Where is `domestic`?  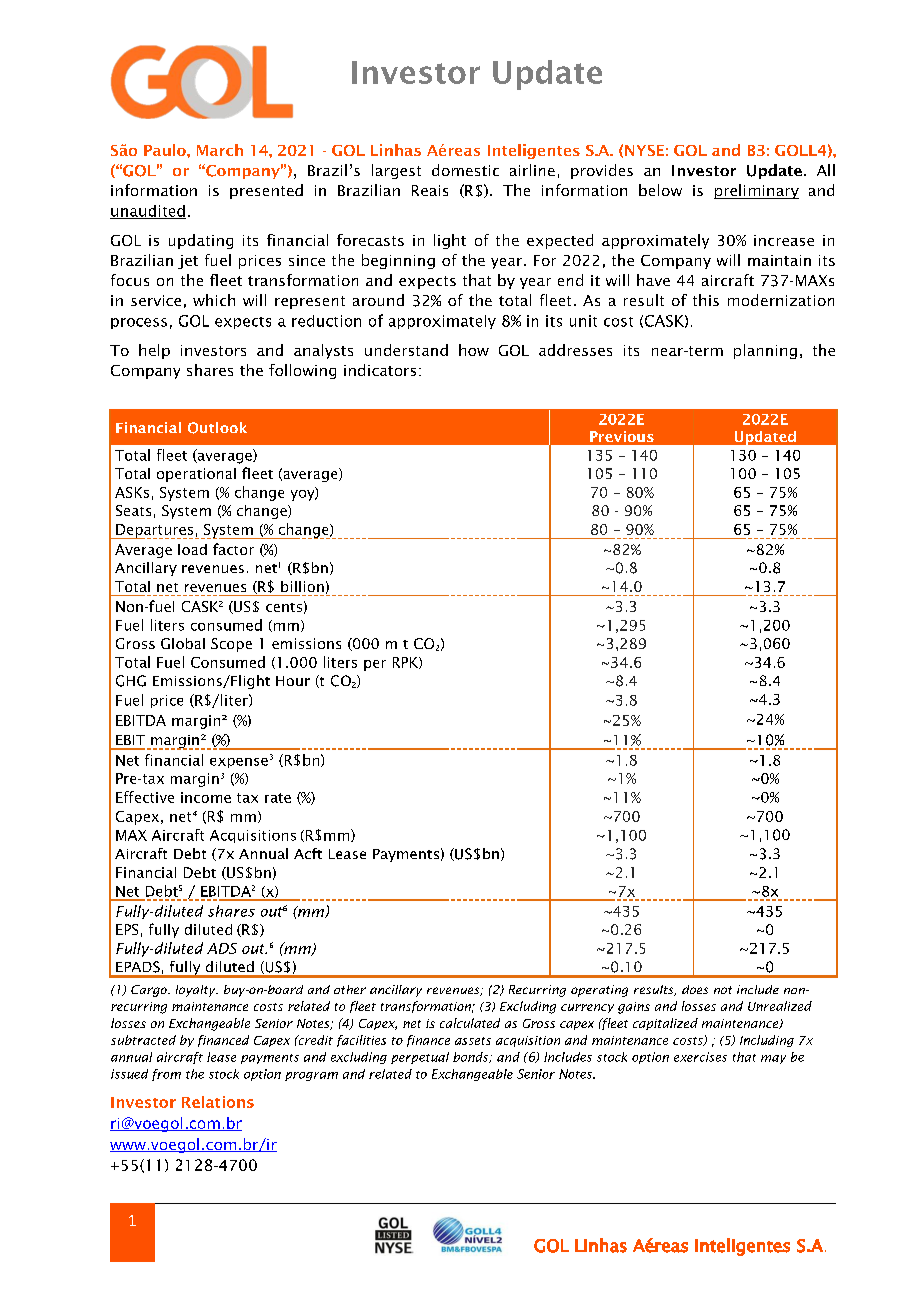
domestic is located at coordinates (465, 170).
